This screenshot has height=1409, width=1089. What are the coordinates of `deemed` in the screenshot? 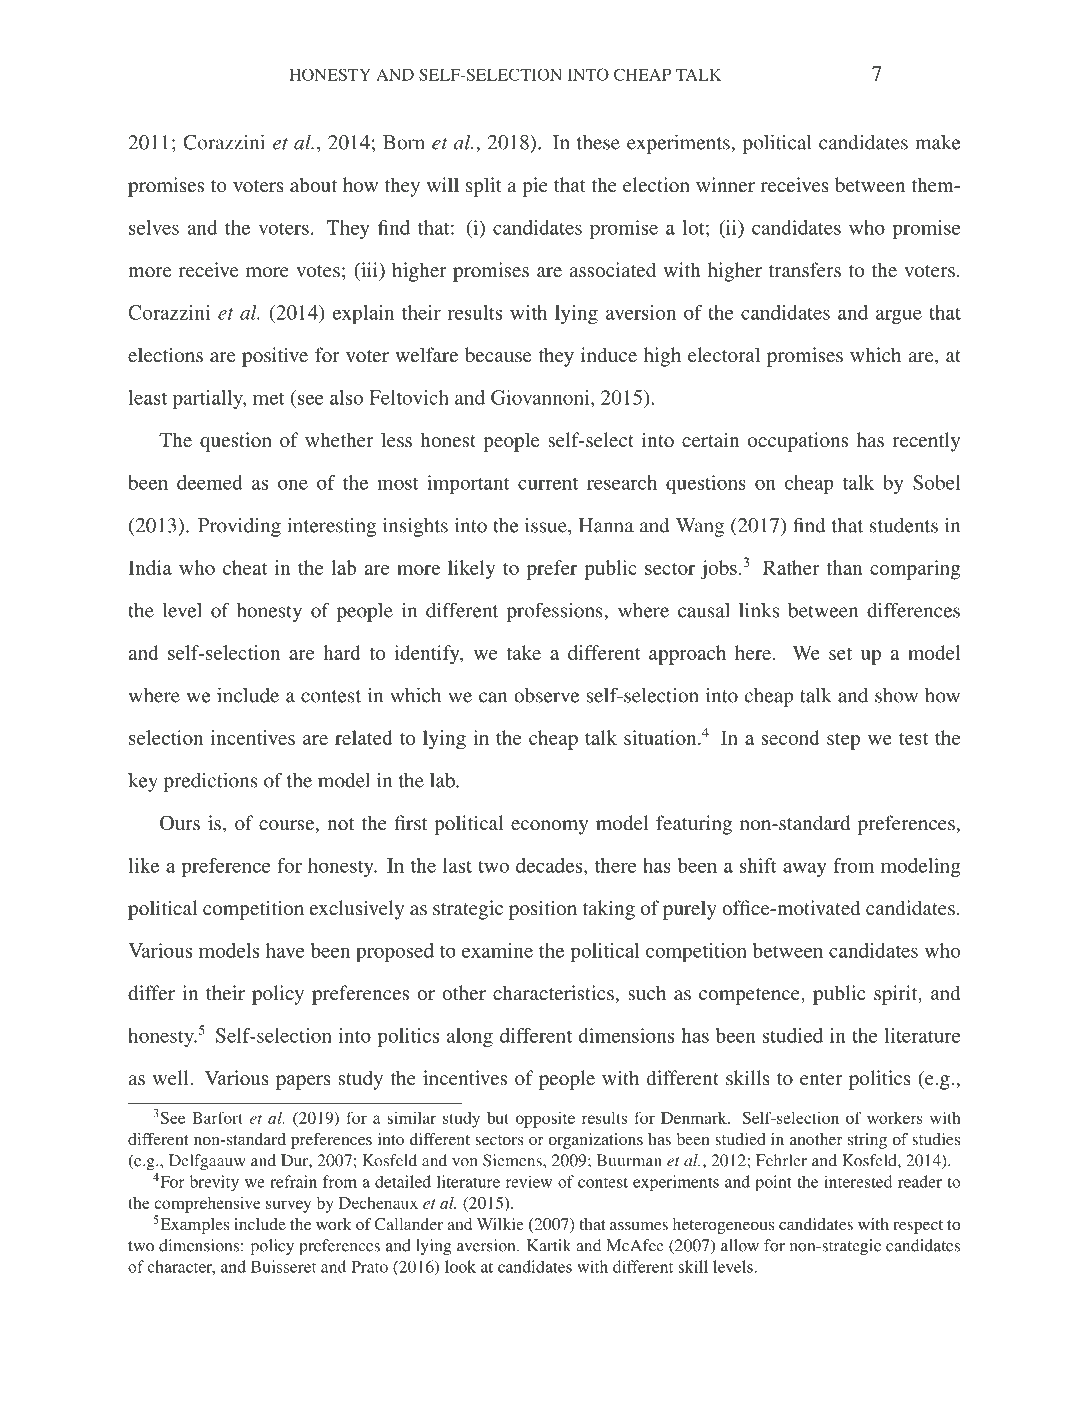 It's located at (210, 482).
